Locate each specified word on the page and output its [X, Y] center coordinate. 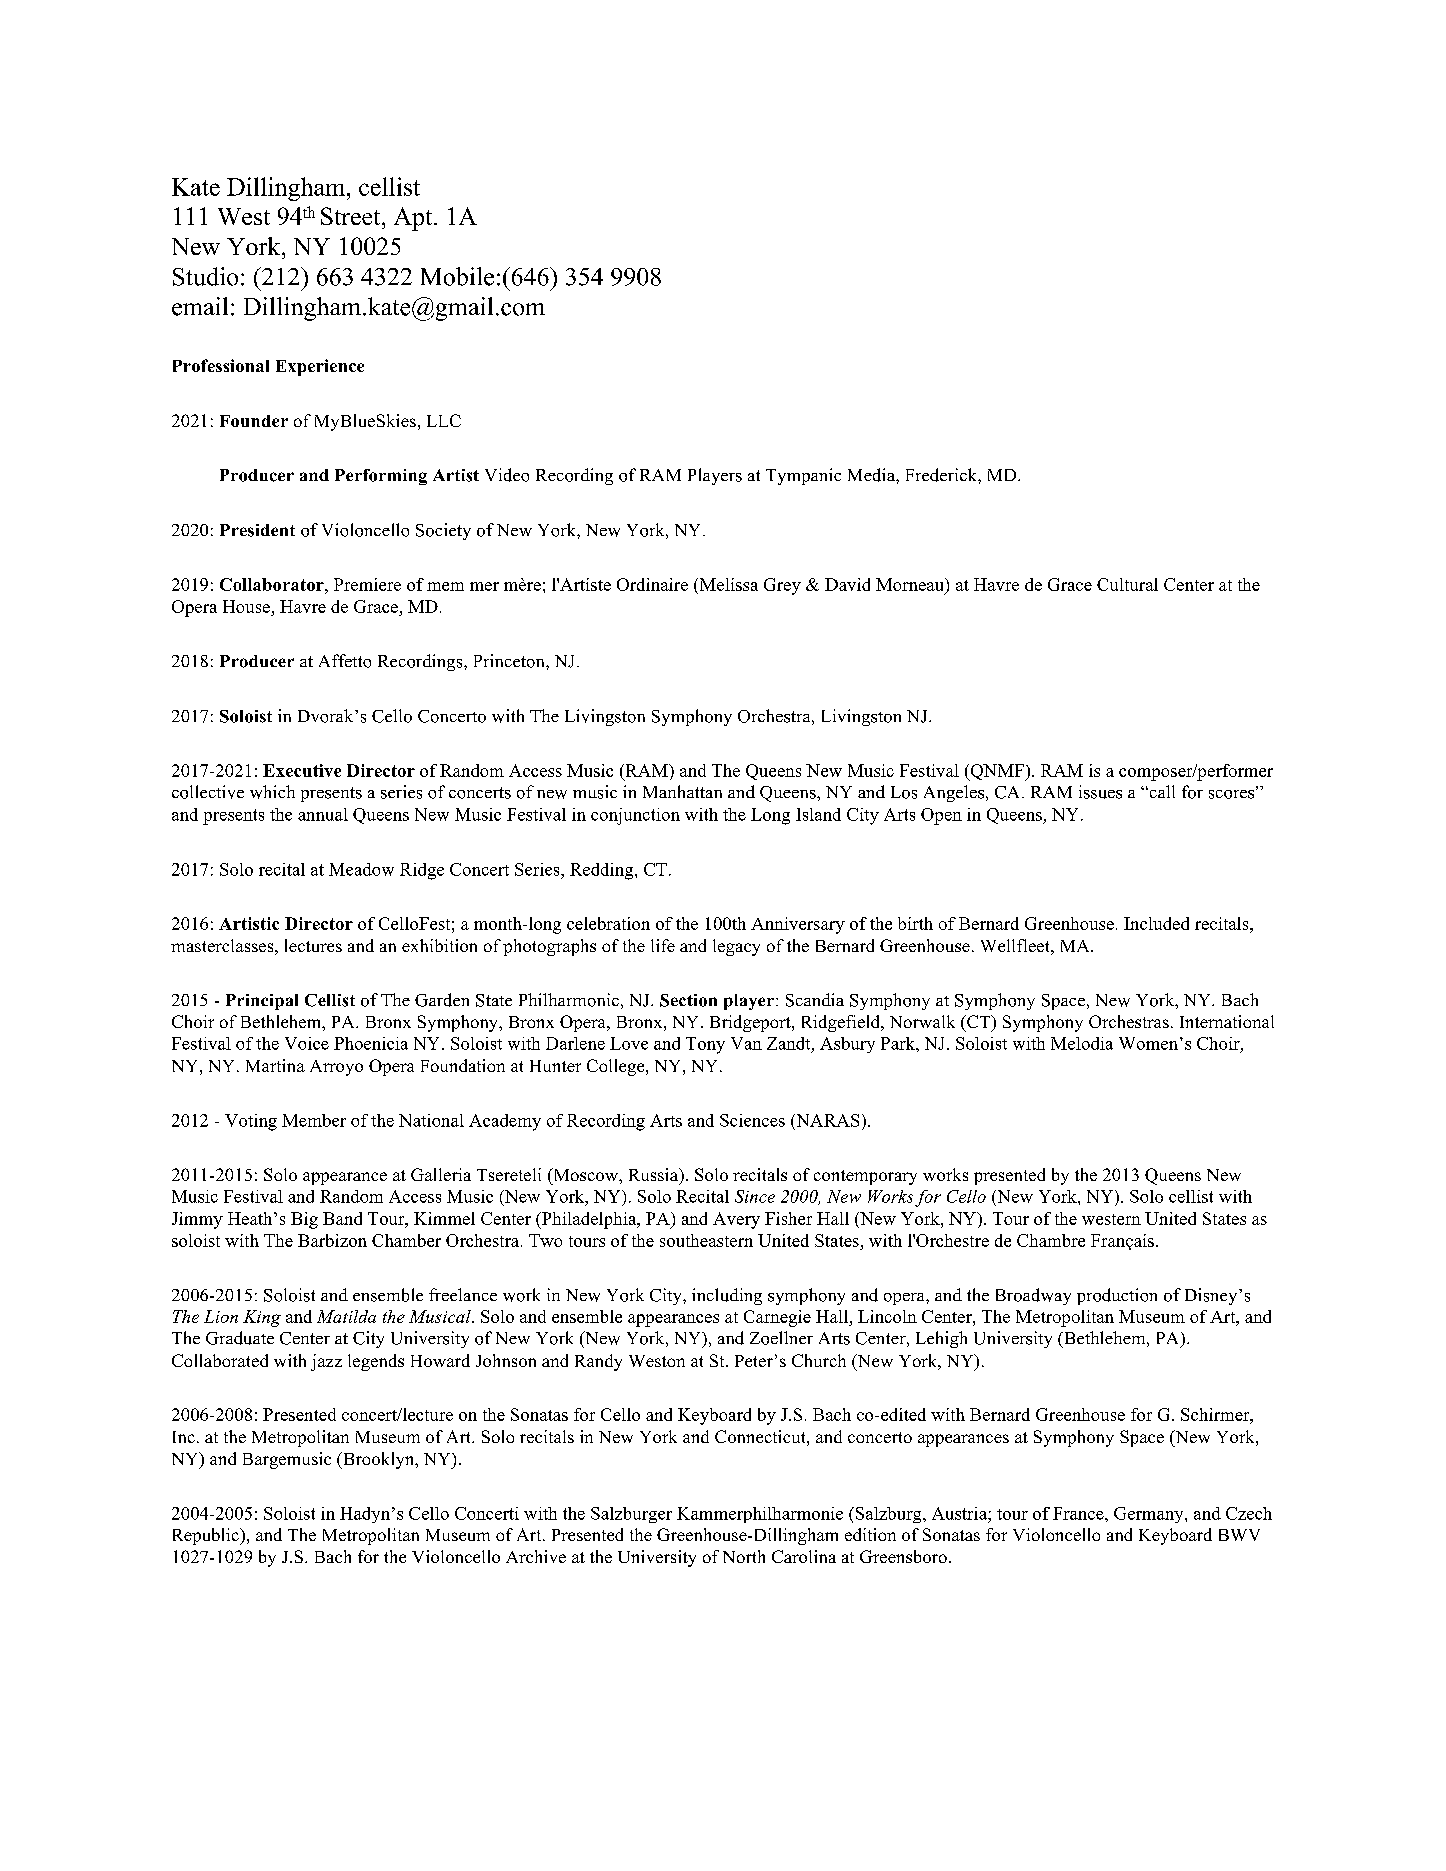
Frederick [942, 475]
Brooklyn [379, 1460]
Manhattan [682, 791]
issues [1100, 792]
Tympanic [803, 476]
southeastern [706, 1240]
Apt [414, 219]
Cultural [1127, 584]
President [257, 530]
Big [304, 1220]
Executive [302, 770]
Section [688, 1000]
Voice [307, 1043]
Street [352, 216]
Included [1156, 923]
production [1117, 1296]
